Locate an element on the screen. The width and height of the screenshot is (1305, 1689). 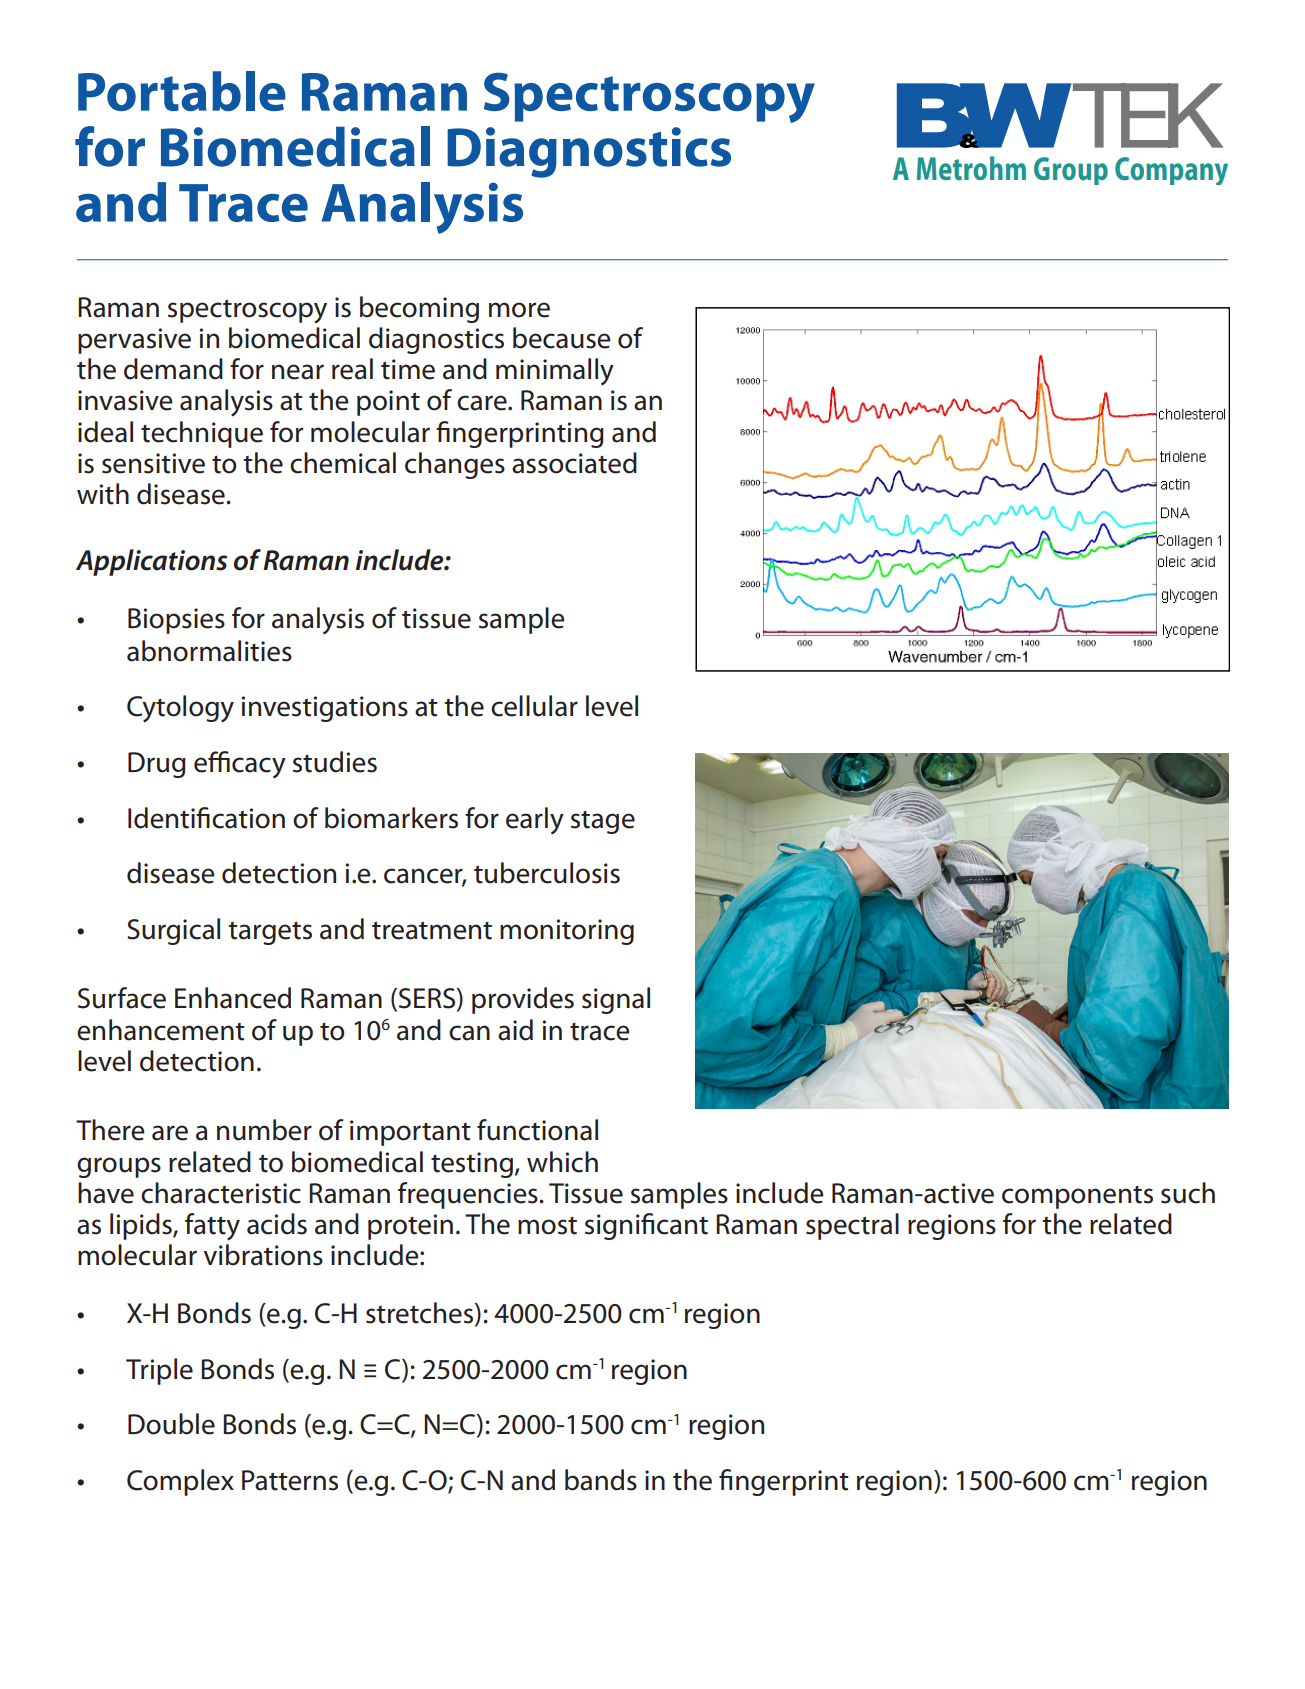
components is located at coordinates (1077, 1197).
